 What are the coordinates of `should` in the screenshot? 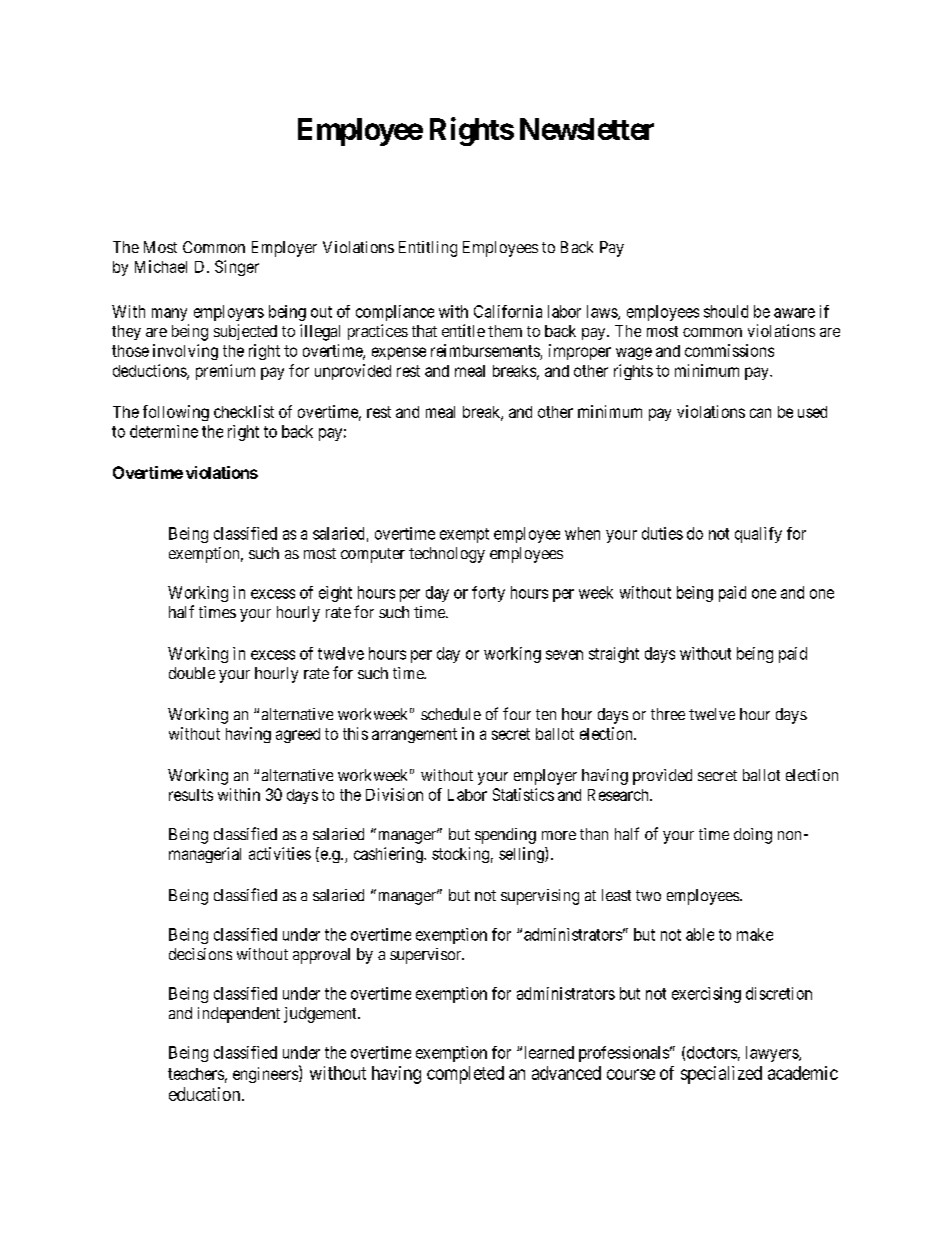 It's located at (726, 311).
